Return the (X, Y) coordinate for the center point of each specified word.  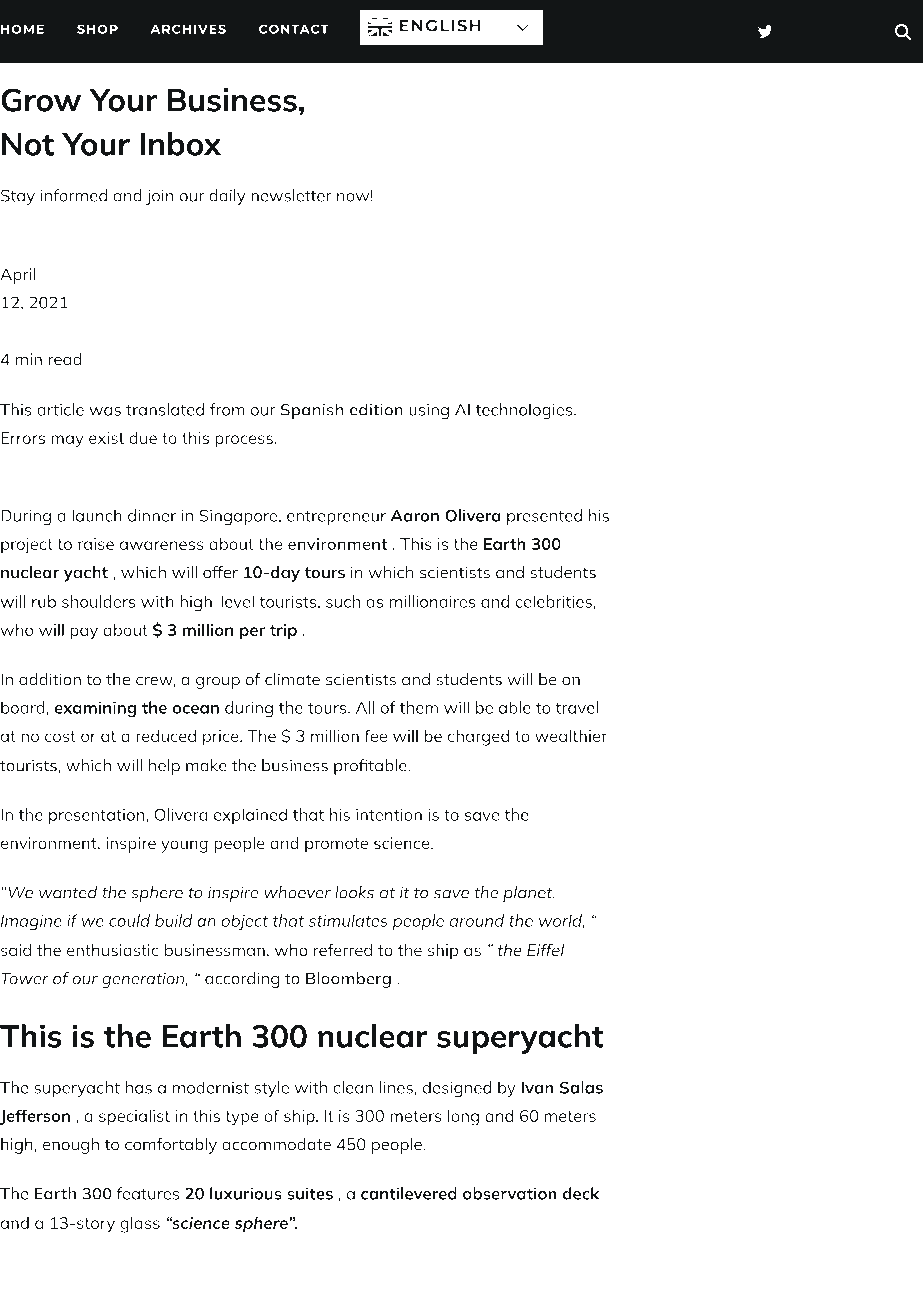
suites (310, 1193)
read (65, 359)
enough (71, 1146)
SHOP (97, 29)
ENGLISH (440, 25)
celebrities (553, 601)
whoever (297, 892)
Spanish (312, 411)
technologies (525, 411)
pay (84, 633)
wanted (68, 892)
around (476, 920)
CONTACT (294, 29)
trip (283, 632)
